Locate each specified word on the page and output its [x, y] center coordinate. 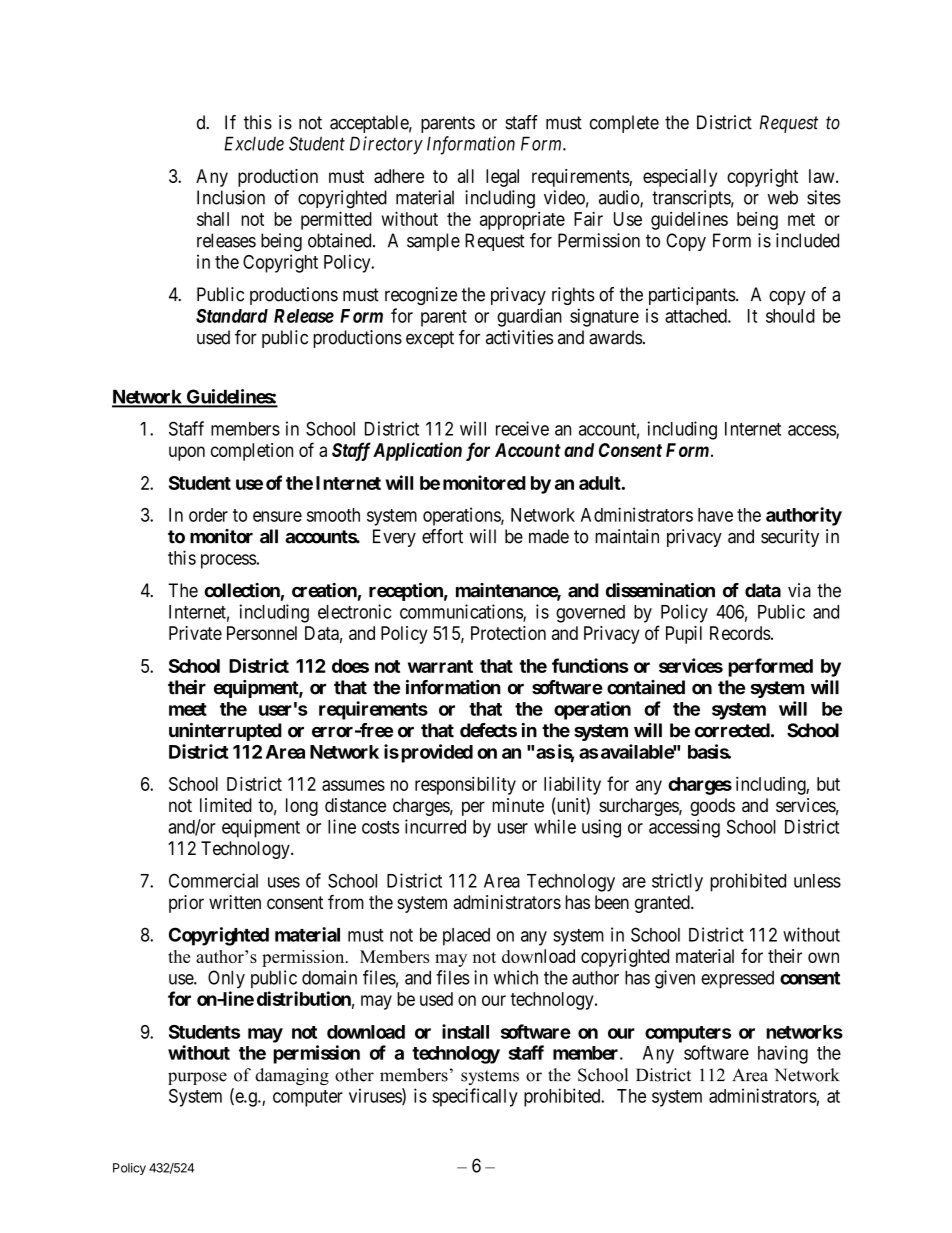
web [783, 197]
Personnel [262, 633]
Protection [508, 633]
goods [712, 807]
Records [740, 633]
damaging [292, 1076]
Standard [232, 316]
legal [502, 178]
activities [519, 337]
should [790, 316]
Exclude [254, 143]
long [302, 807]
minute [518, 805]
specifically [475, 1097]
